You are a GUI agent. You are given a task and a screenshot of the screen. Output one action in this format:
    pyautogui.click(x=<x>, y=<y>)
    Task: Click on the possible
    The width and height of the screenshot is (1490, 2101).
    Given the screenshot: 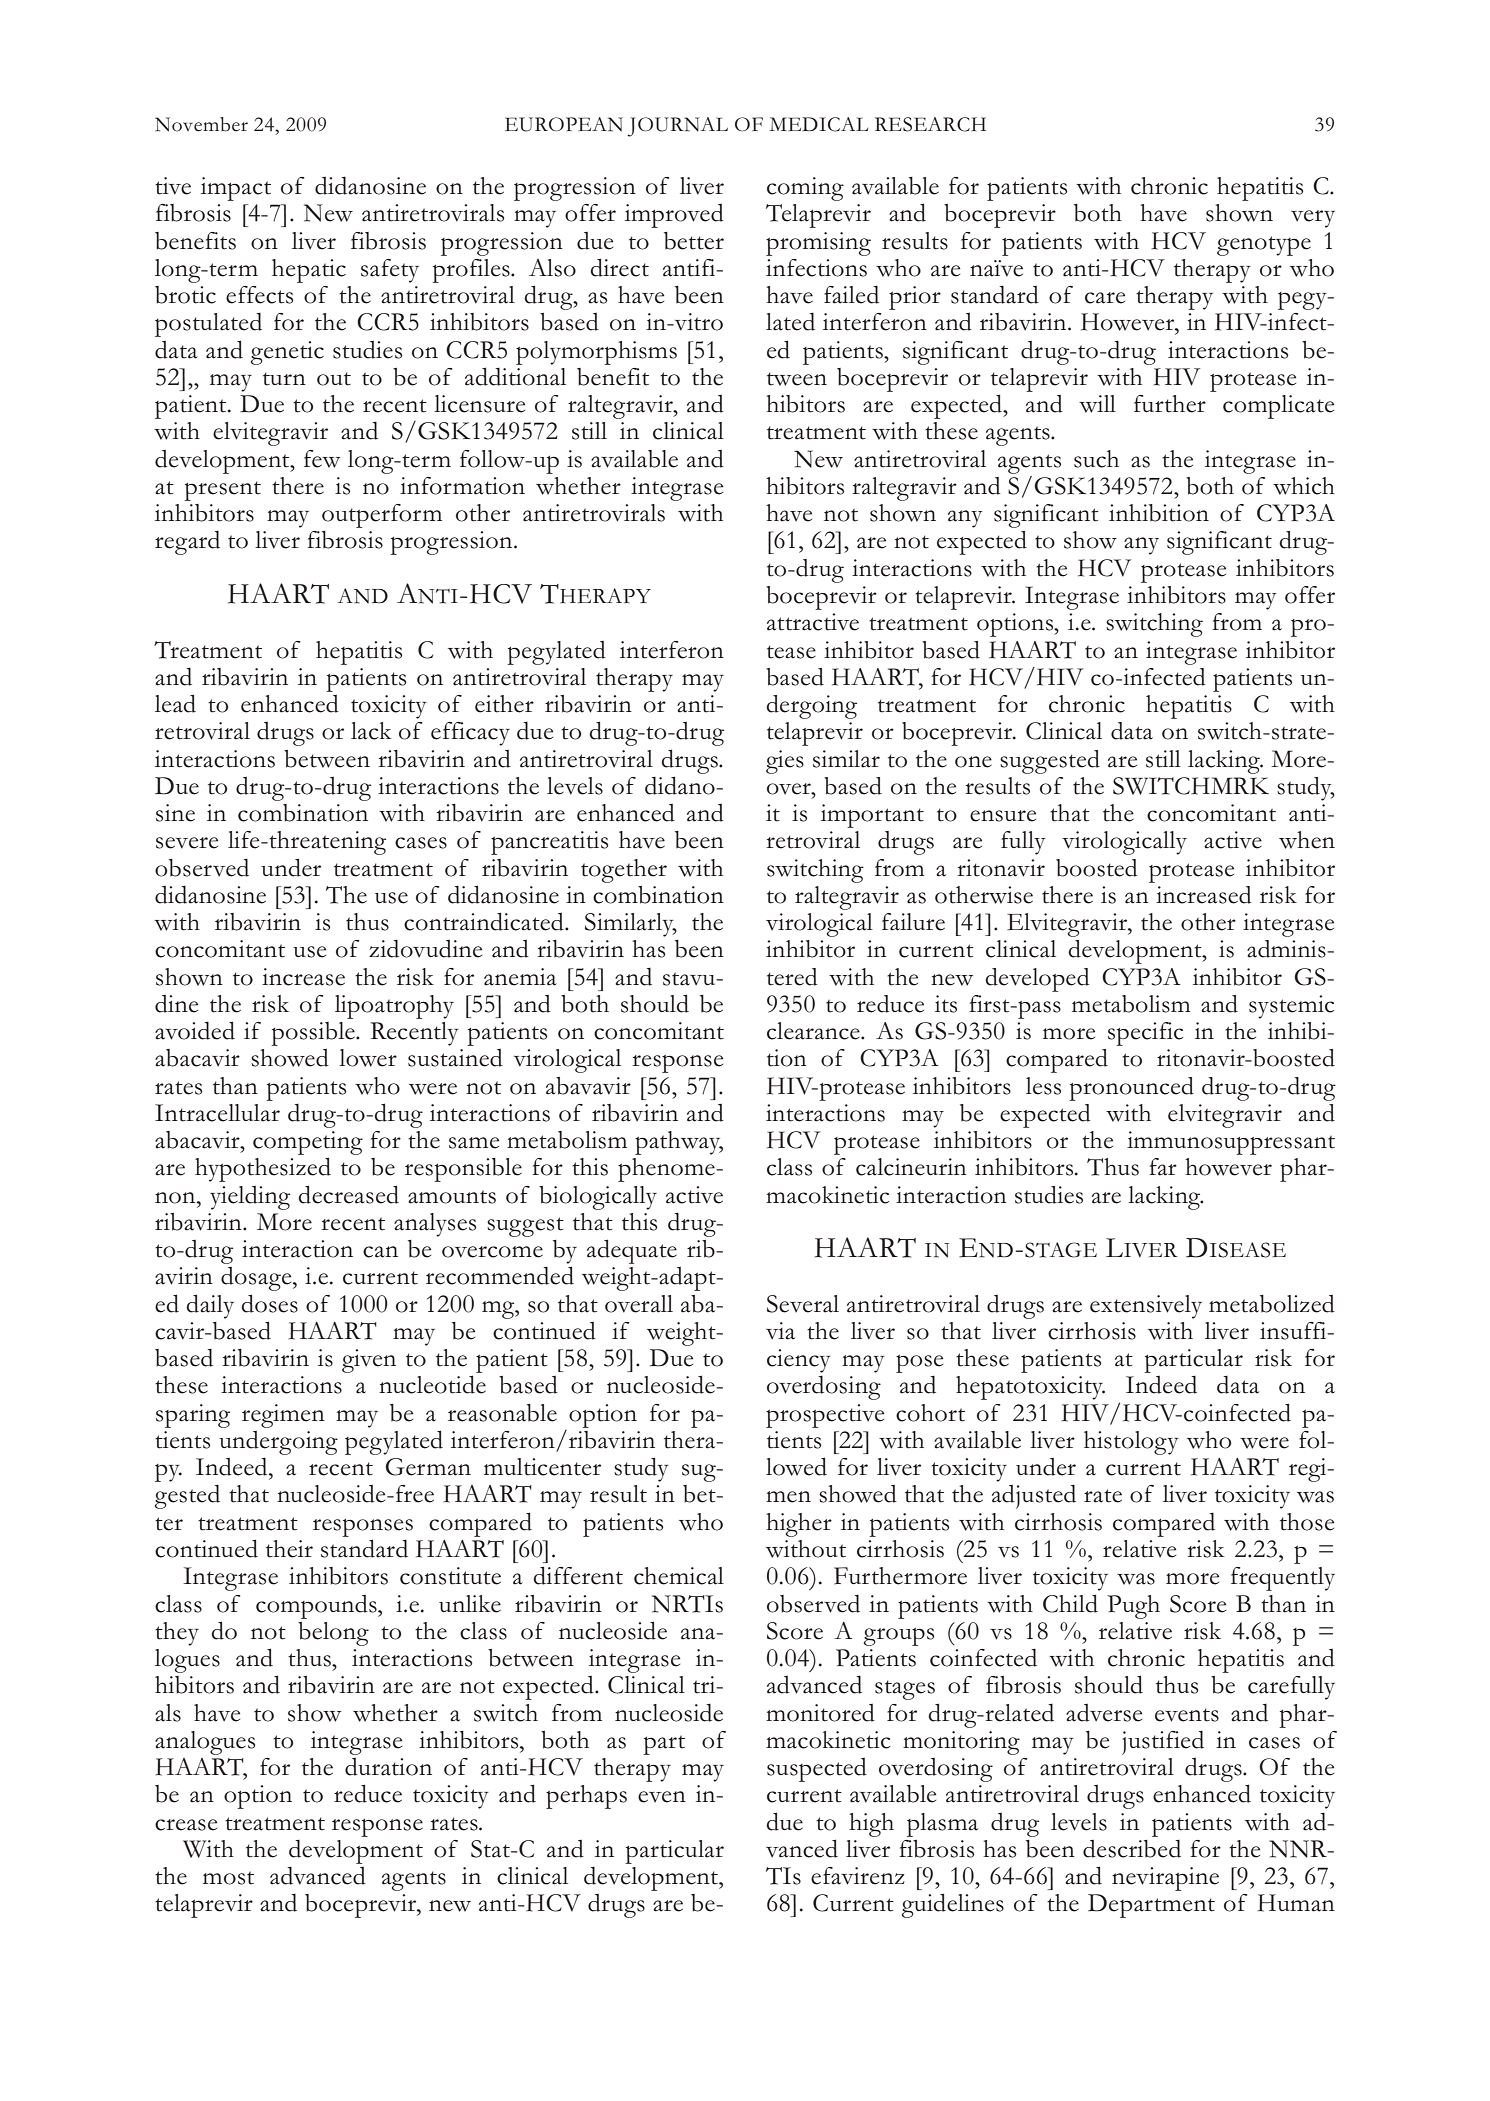 What is the action you would take?
    pyautogui.click(x=314, y=1034)
